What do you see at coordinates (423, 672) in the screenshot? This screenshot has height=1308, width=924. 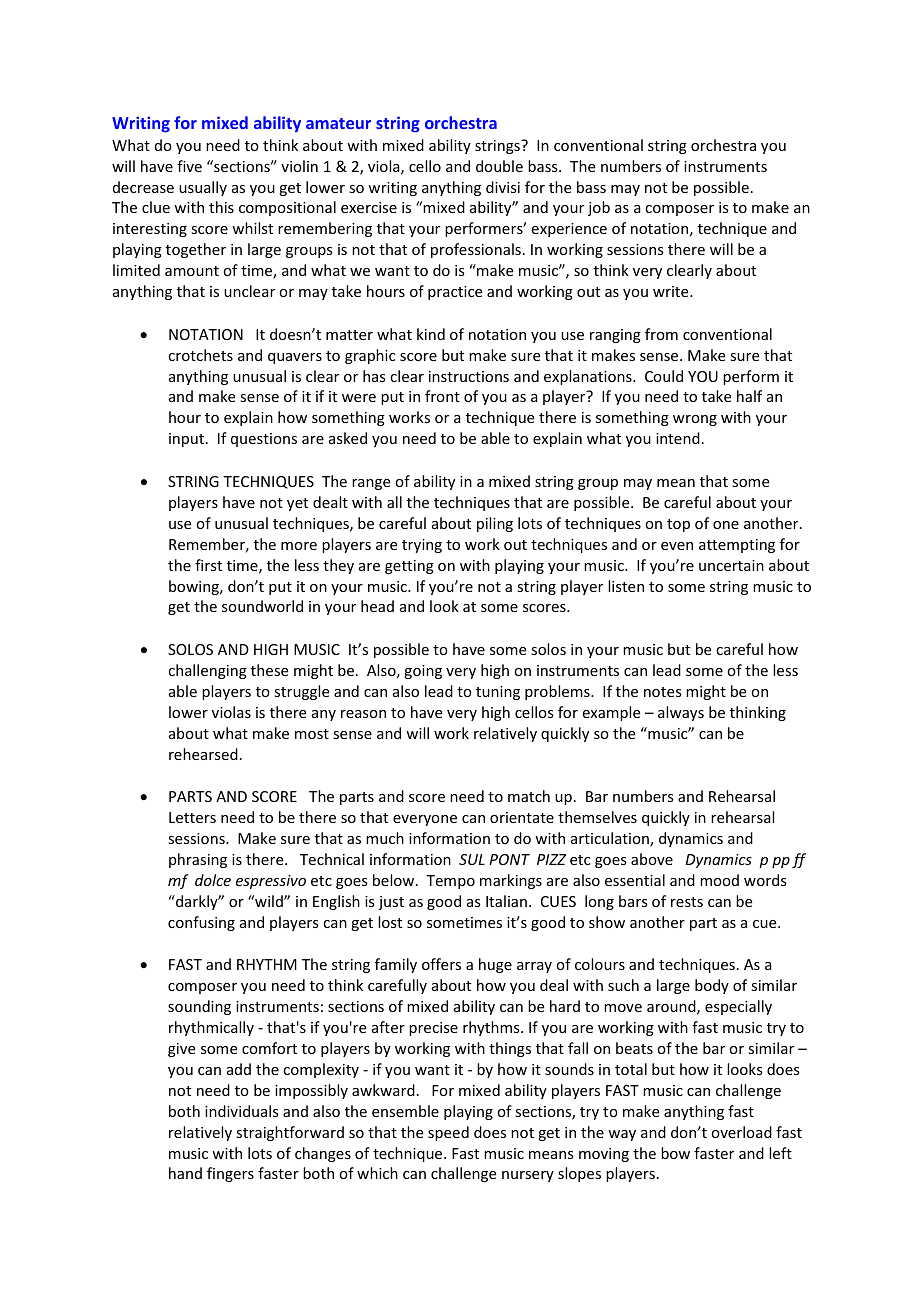 I see `going` at bounding box center [423, 672].
